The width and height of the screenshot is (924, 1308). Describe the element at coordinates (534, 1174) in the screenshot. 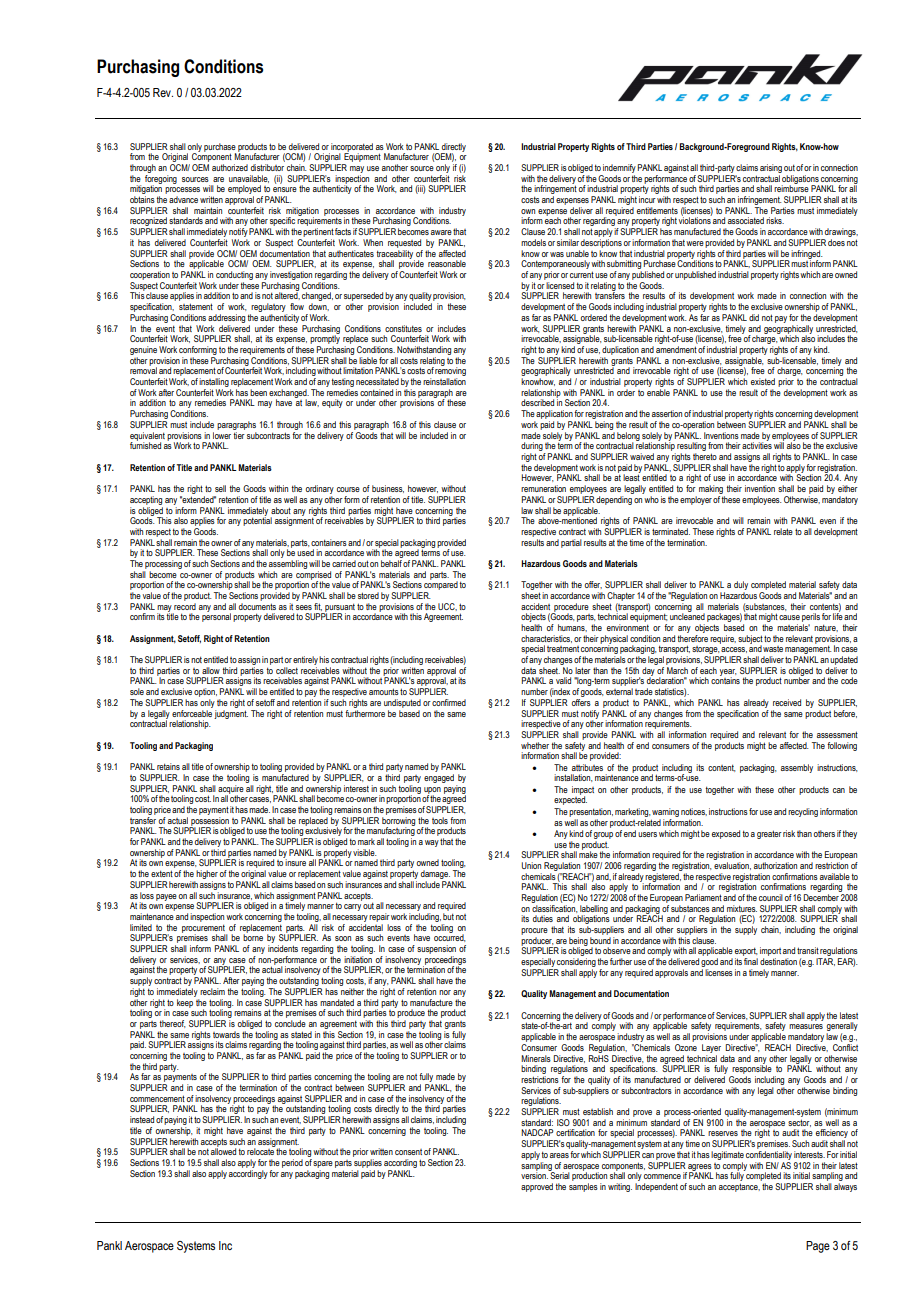

I see `version` at that location.
